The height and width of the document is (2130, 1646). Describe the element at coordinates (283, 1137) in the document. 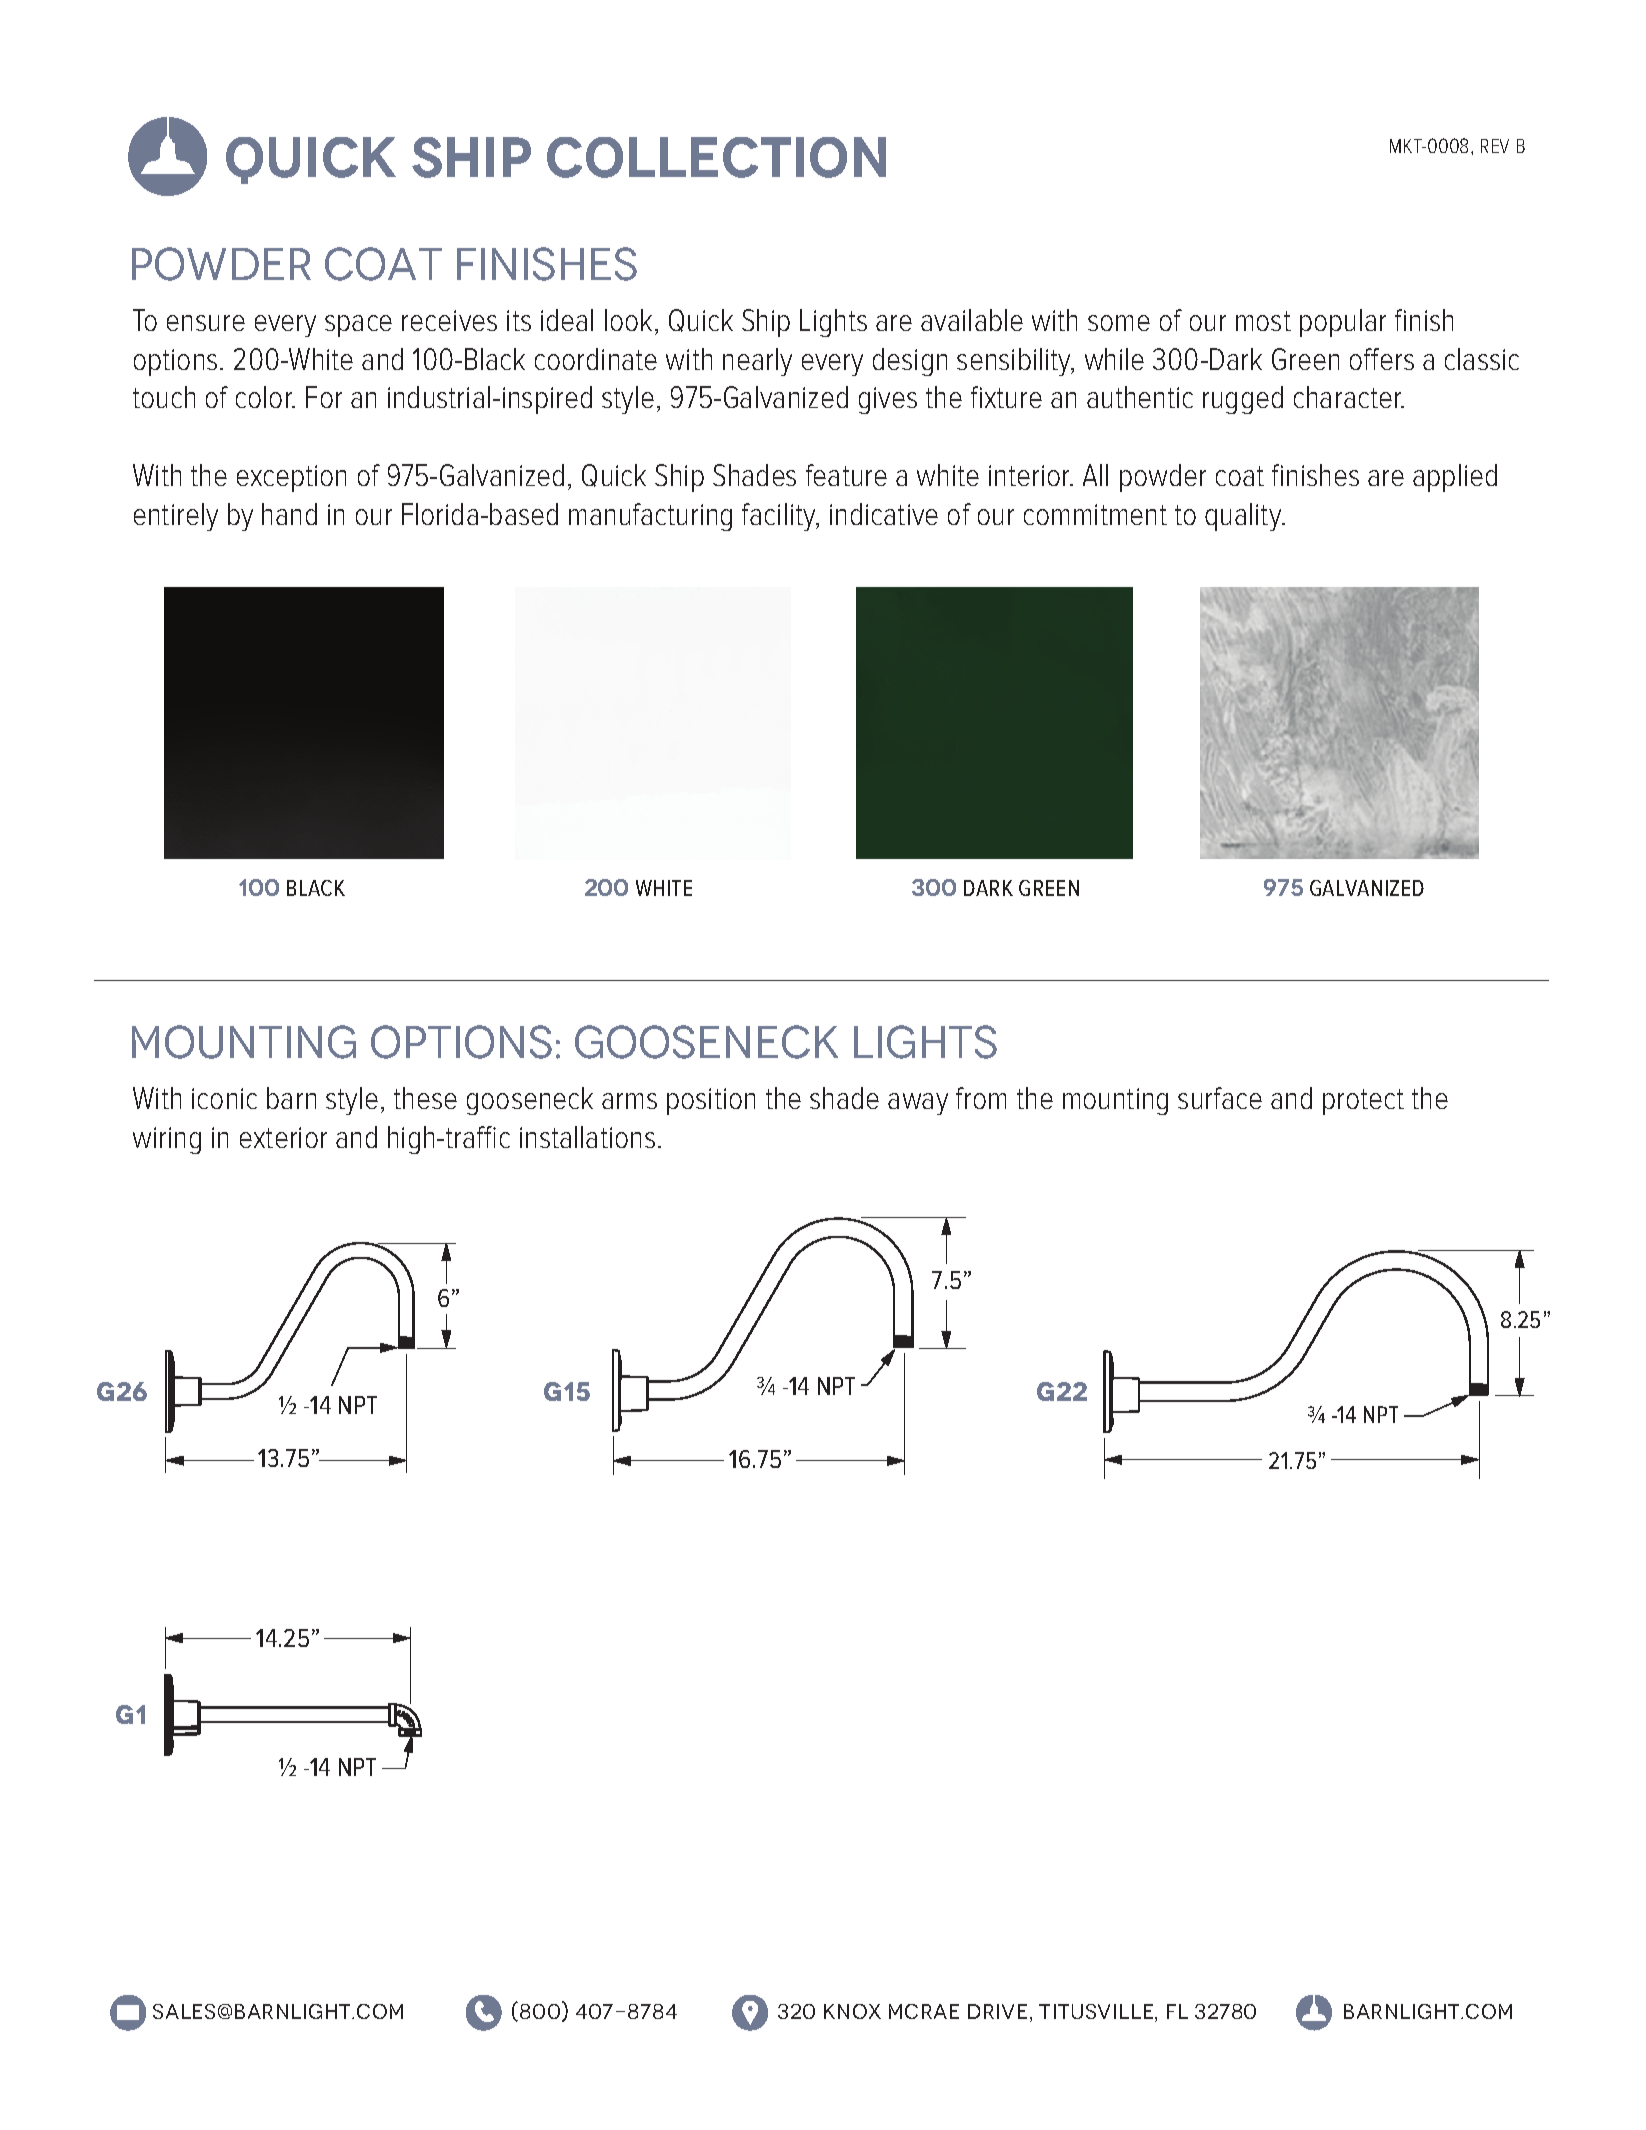

I see `exterior` at that location.
